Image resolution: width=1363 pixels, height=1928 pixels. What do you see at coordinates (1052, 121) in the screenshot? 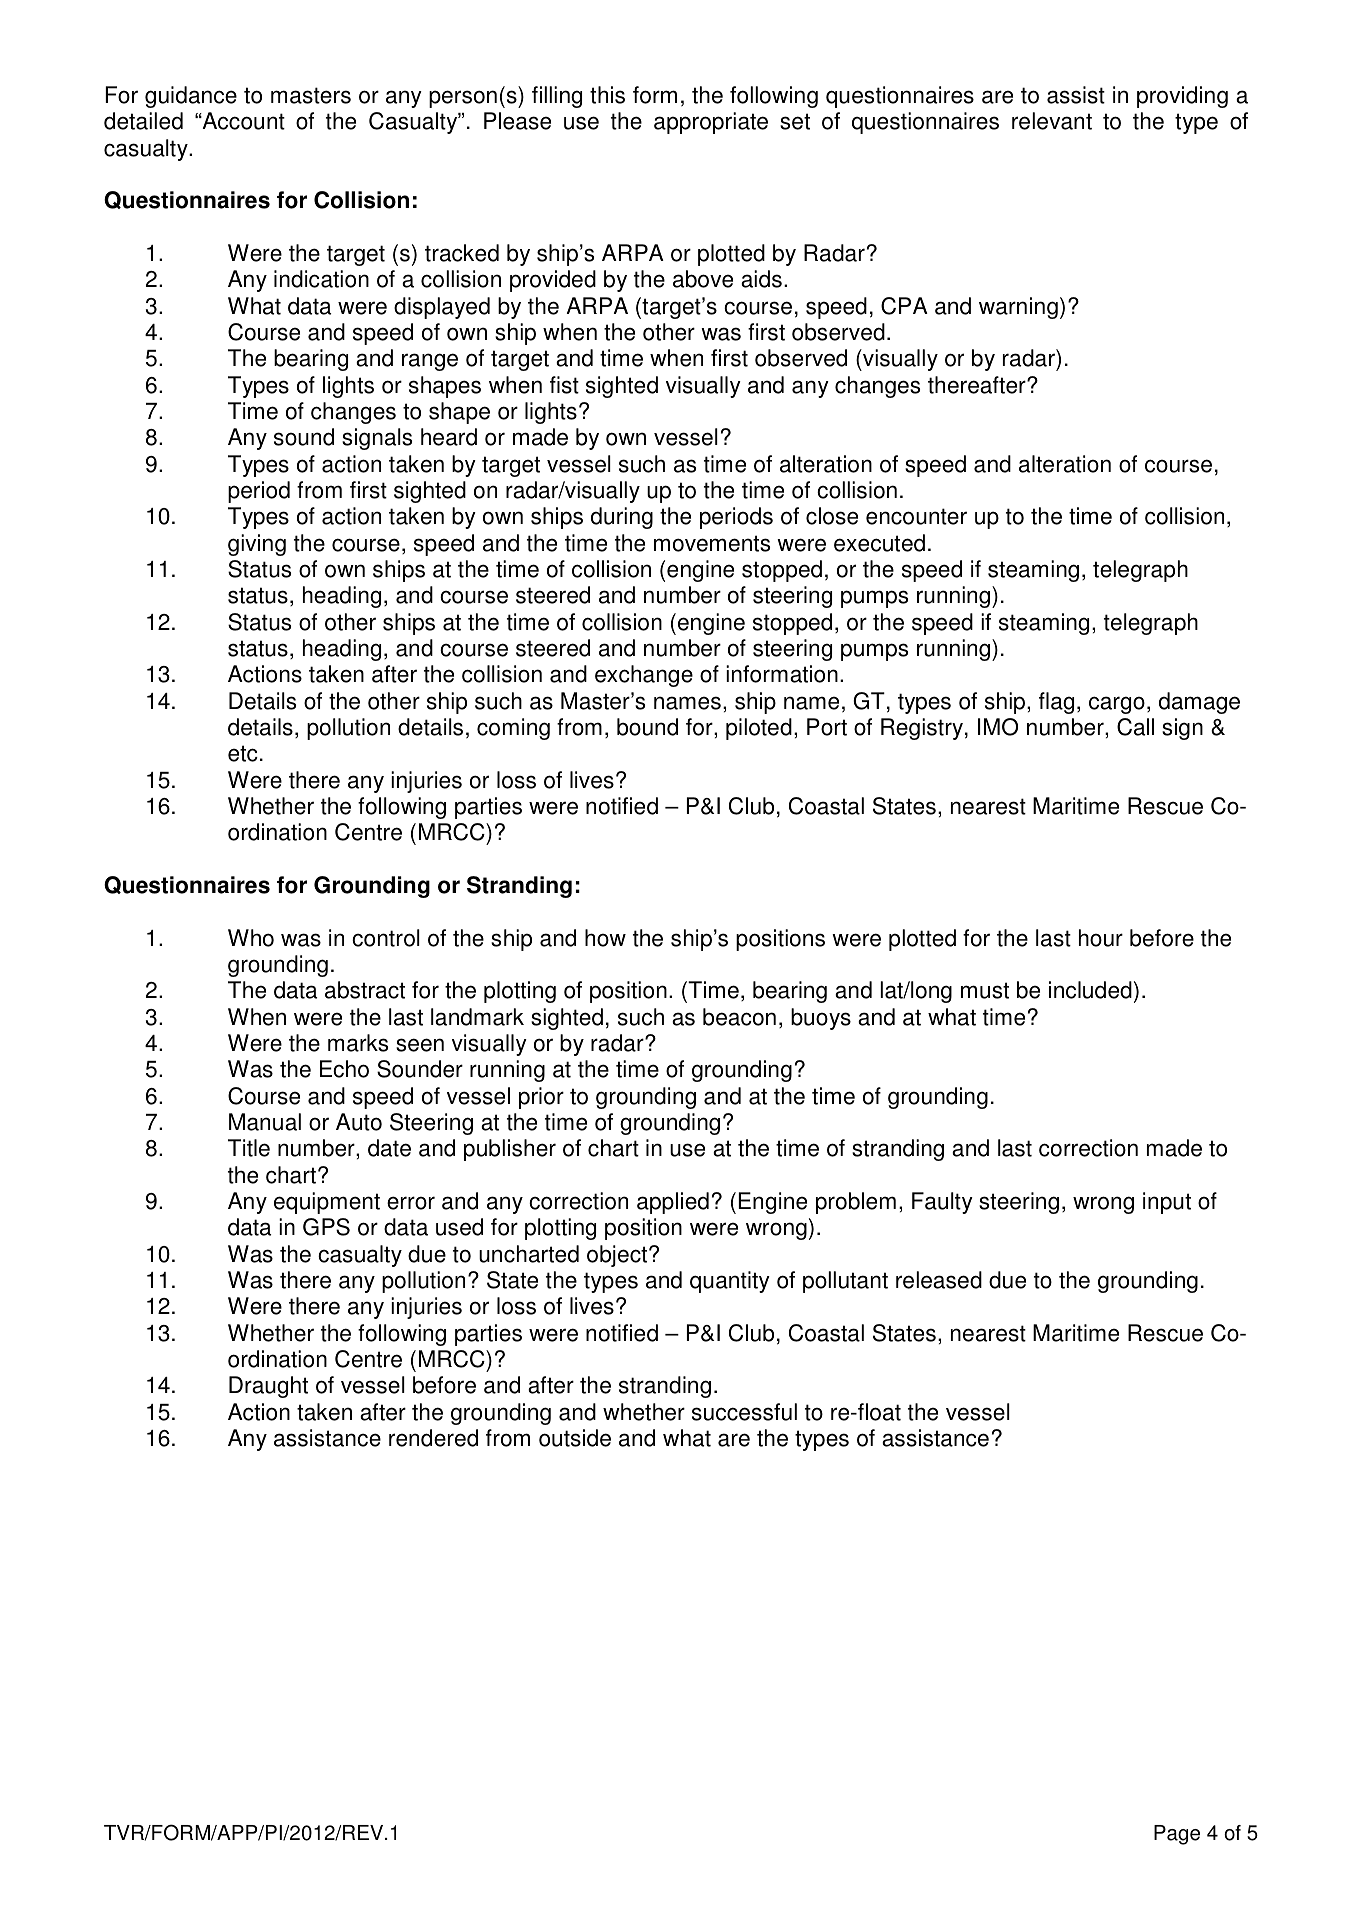
I see `relevant` at bounding box center [1052, 121].
